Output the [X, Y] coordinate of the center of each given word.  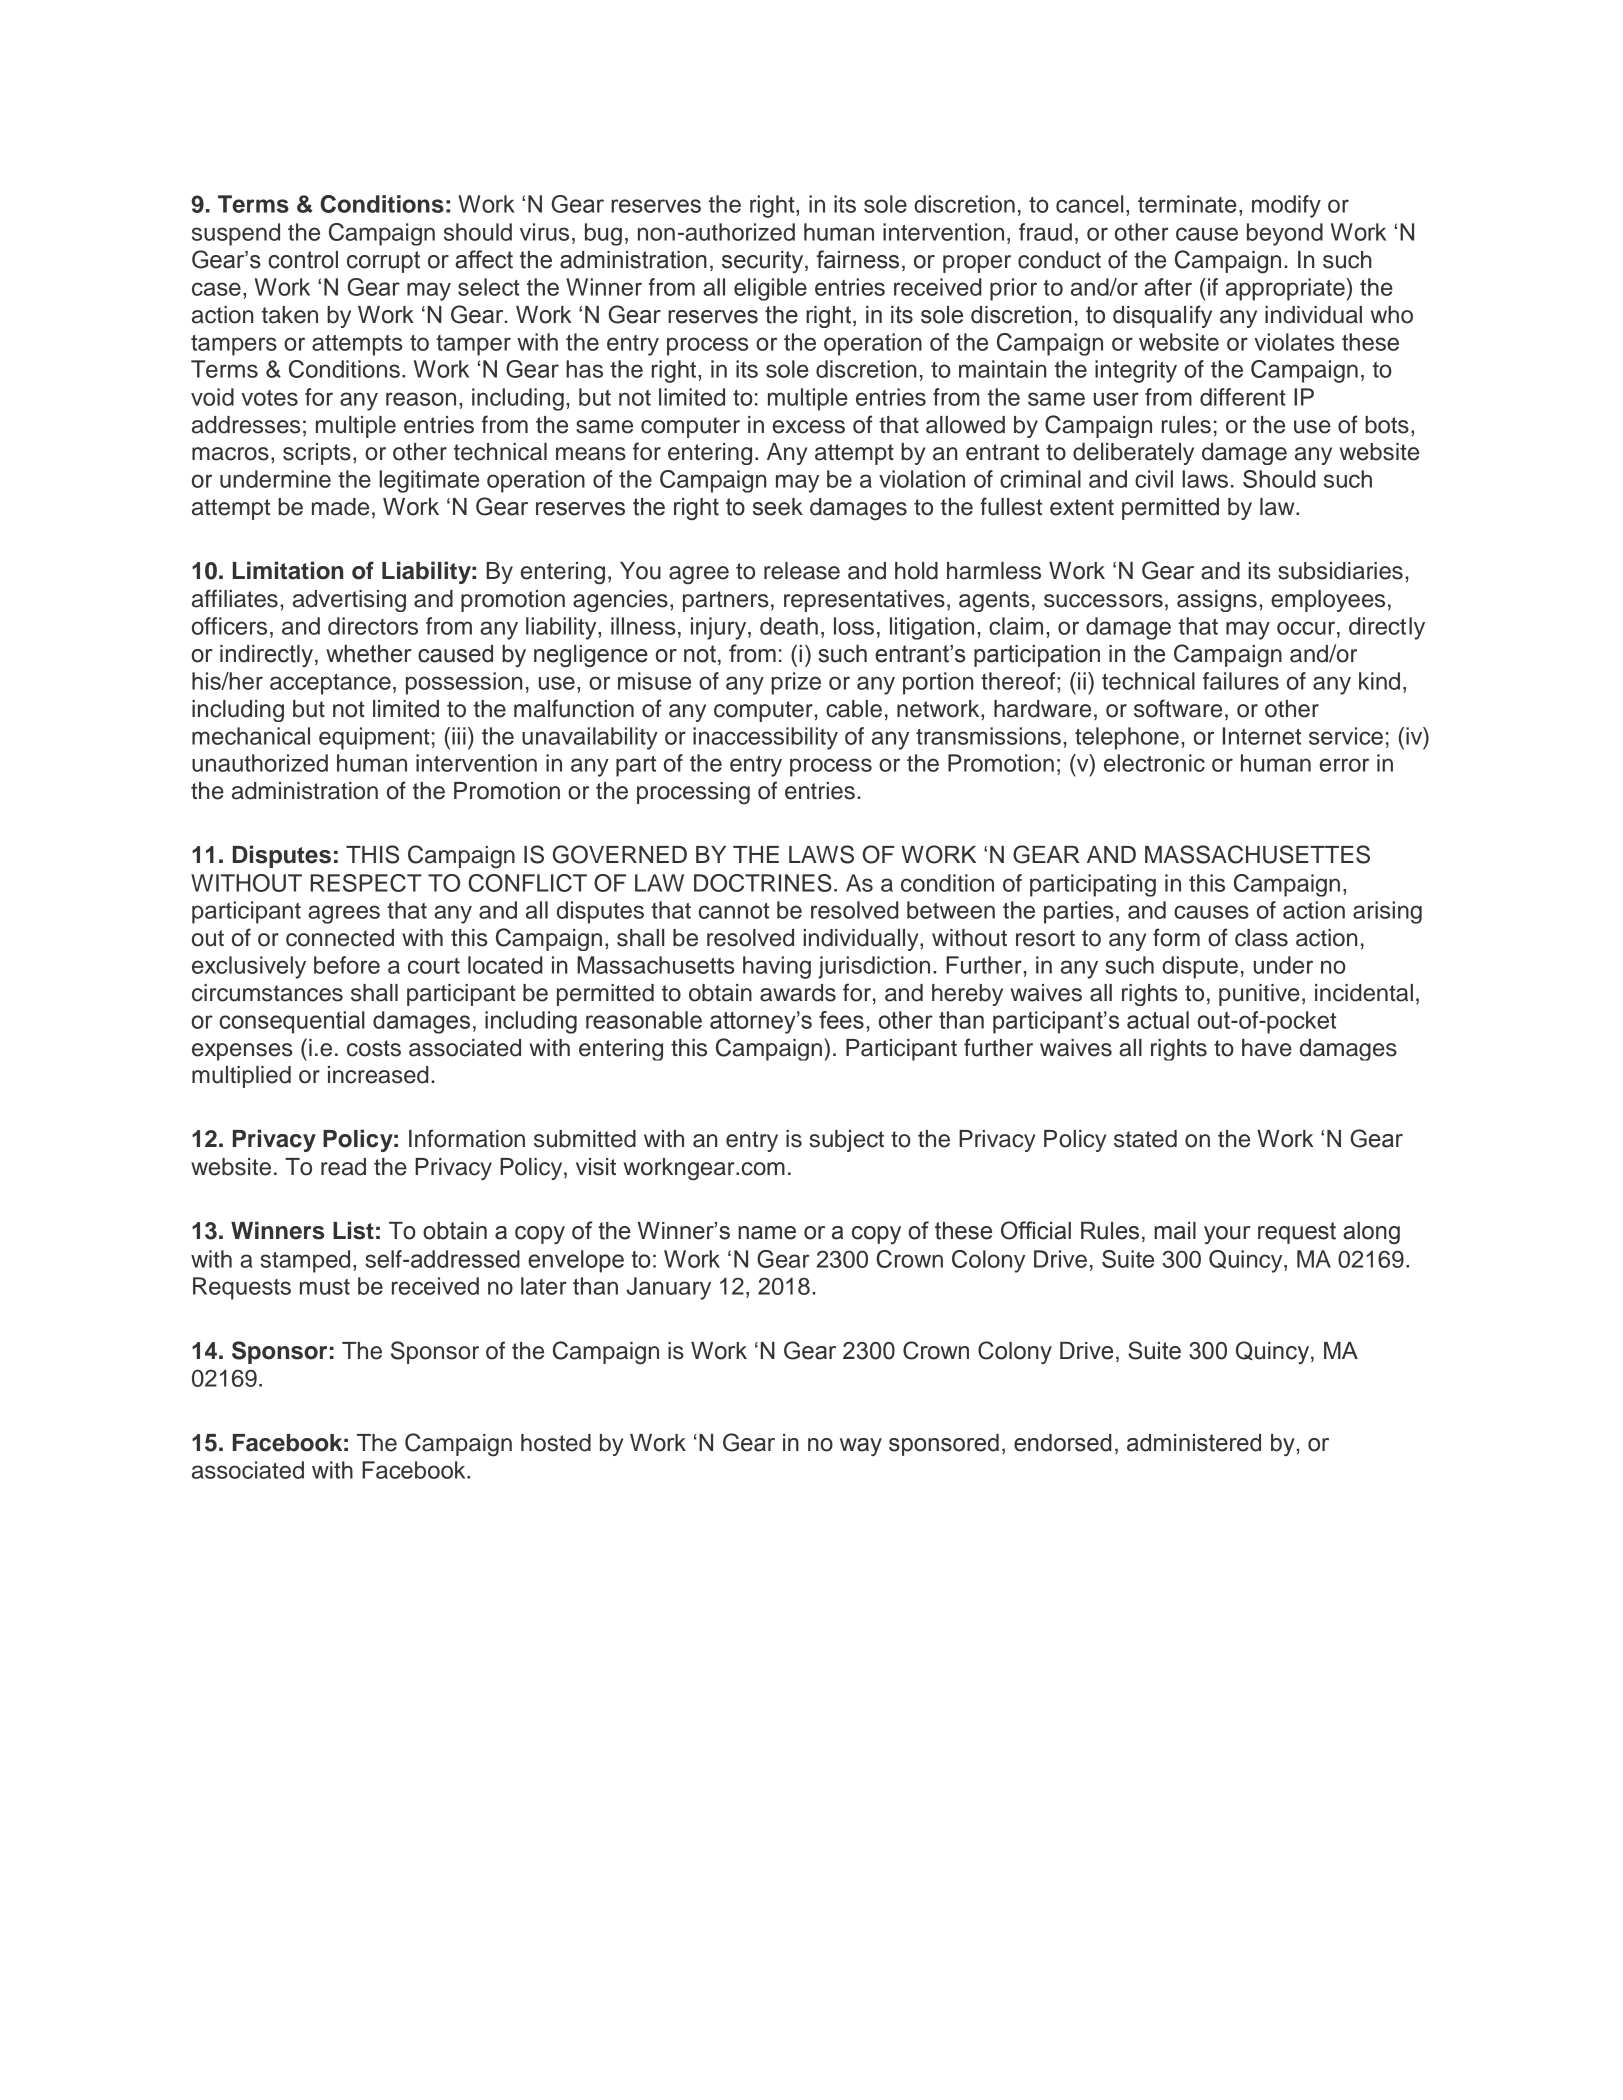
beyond [1285, 234]
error [1344, 765]
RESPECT [366, 883]
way [861, 1447]
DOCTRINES [763, 883]
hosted [556, 1443]
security [764, 262]
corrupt [383, 262]
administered [1194, 1443]
